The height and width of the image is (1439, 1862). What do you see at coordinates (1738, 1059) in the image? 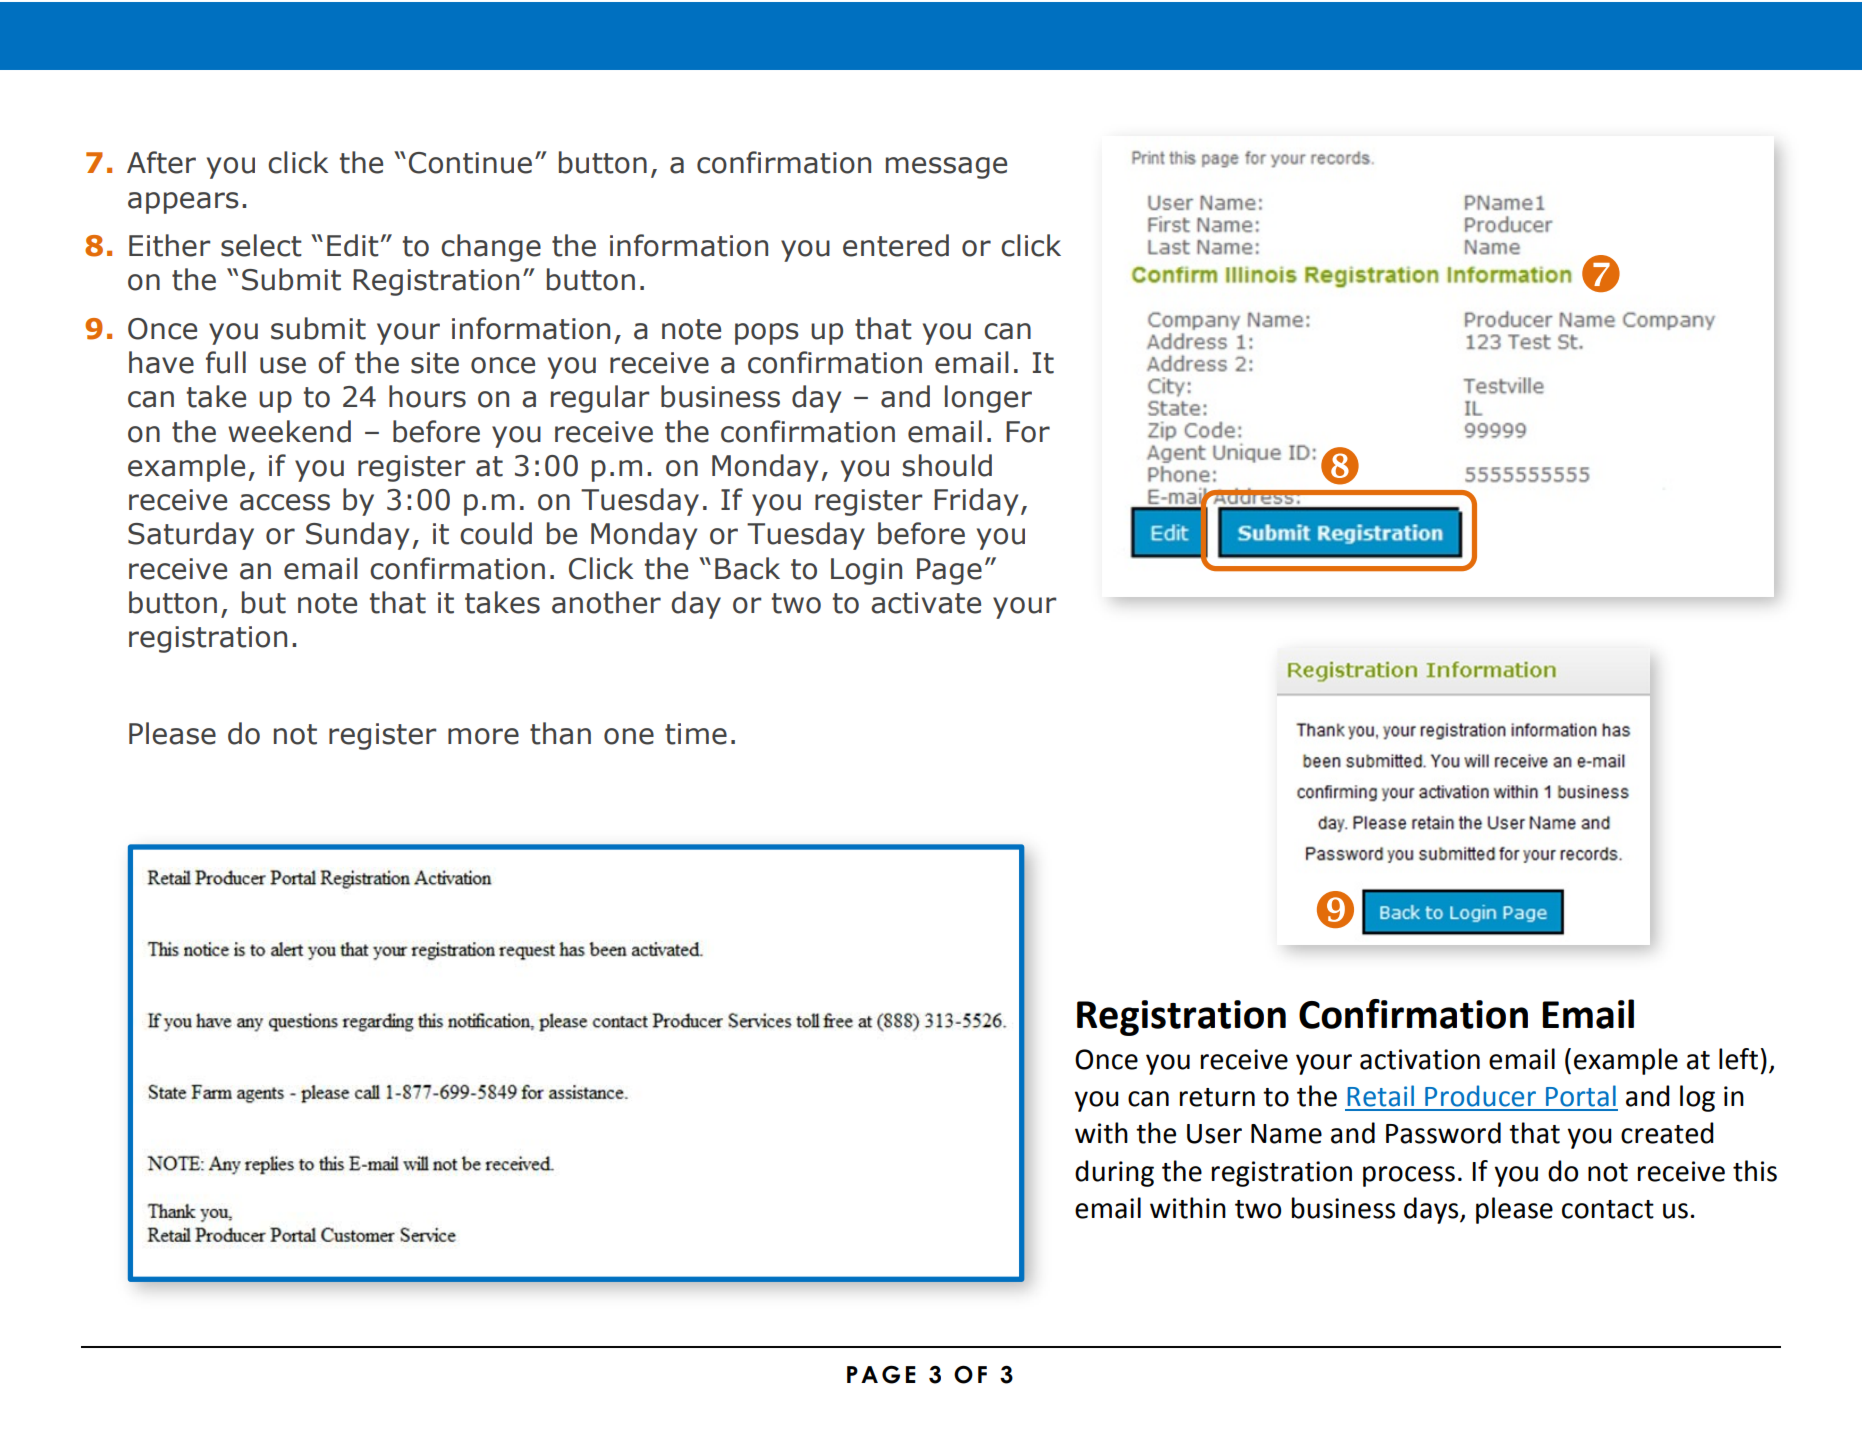
I see `left` at bounding box center [1738, 1059].
